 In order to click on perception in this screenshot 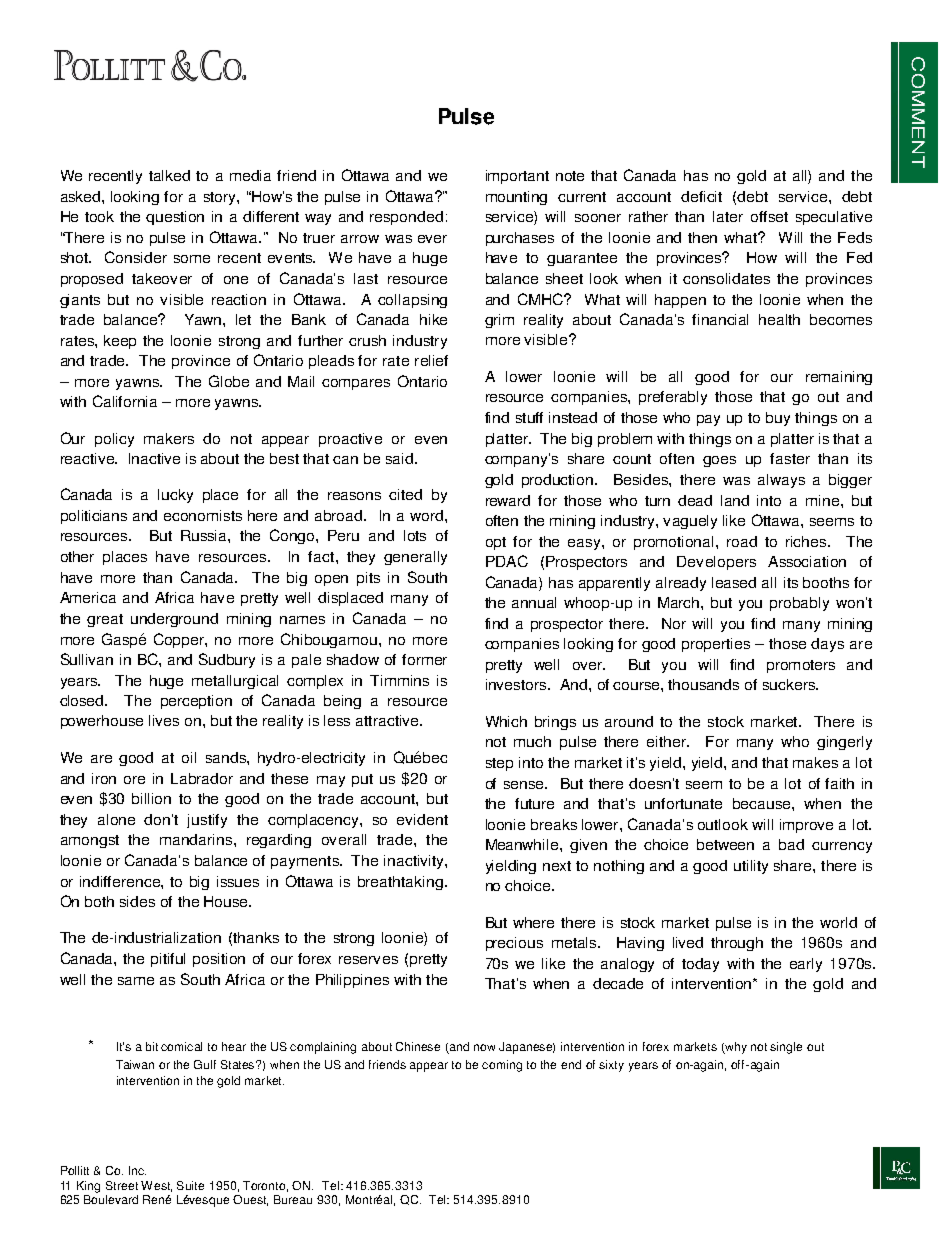, I will do `click(196, 702)`.
